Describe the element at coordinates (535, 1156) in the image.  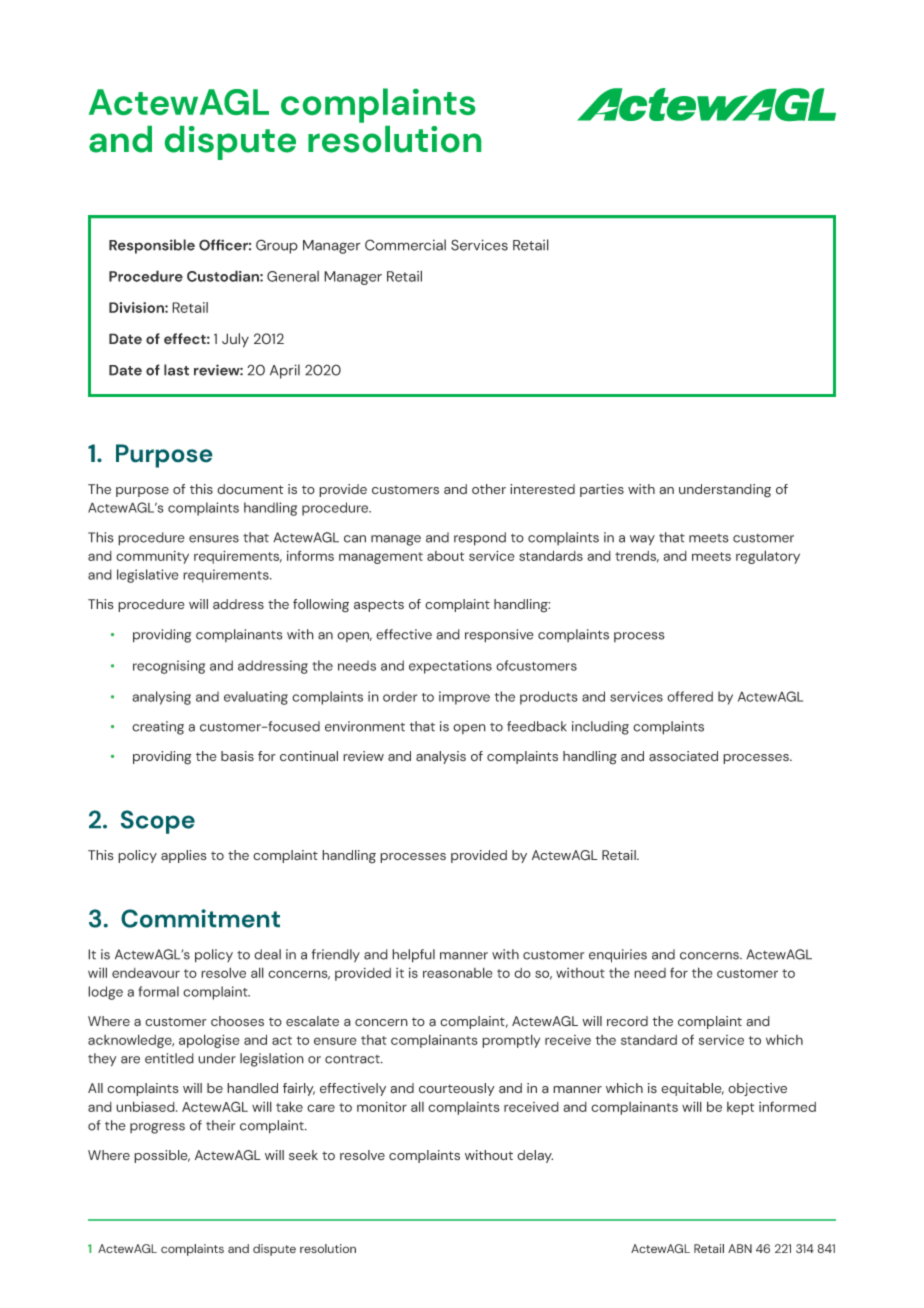
I see `delay` at that location.
